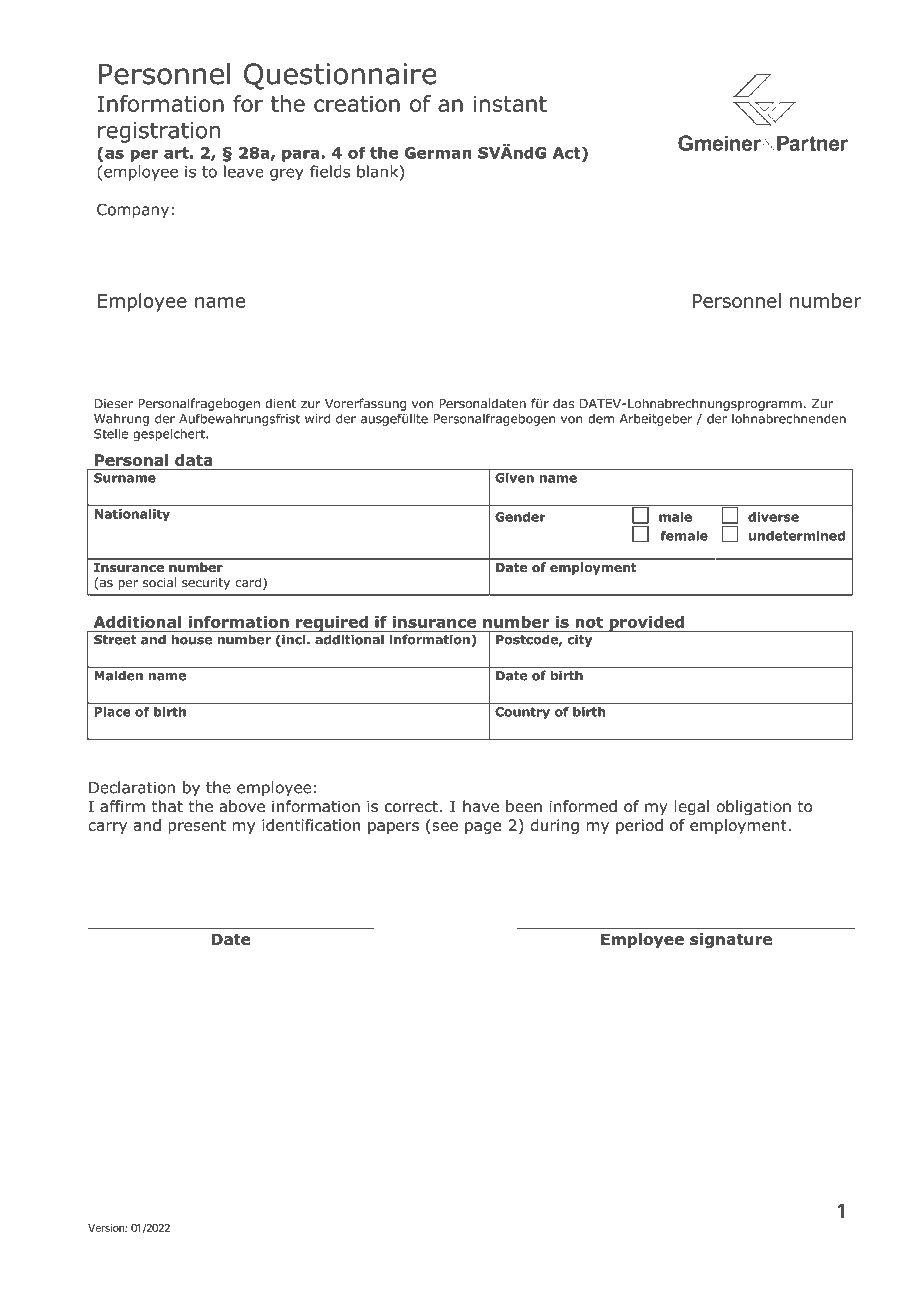 The width and height of the image is (924, 1308). I want to click on instant, so click(510, 103).
